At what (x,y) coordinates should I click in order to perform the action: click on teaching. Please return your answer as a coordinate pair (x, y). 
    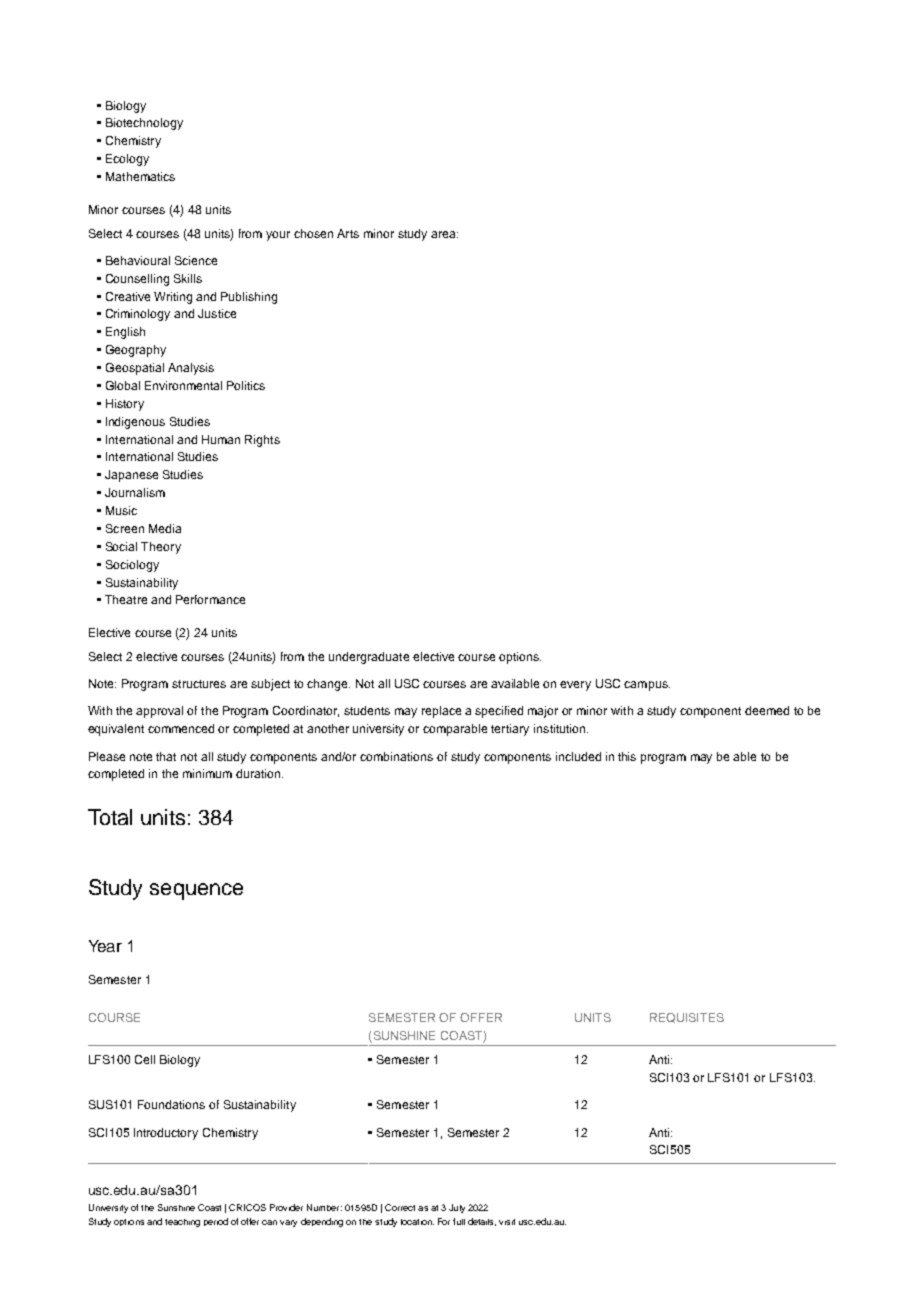
    Looking at the image, I should click on (182, 1223).
